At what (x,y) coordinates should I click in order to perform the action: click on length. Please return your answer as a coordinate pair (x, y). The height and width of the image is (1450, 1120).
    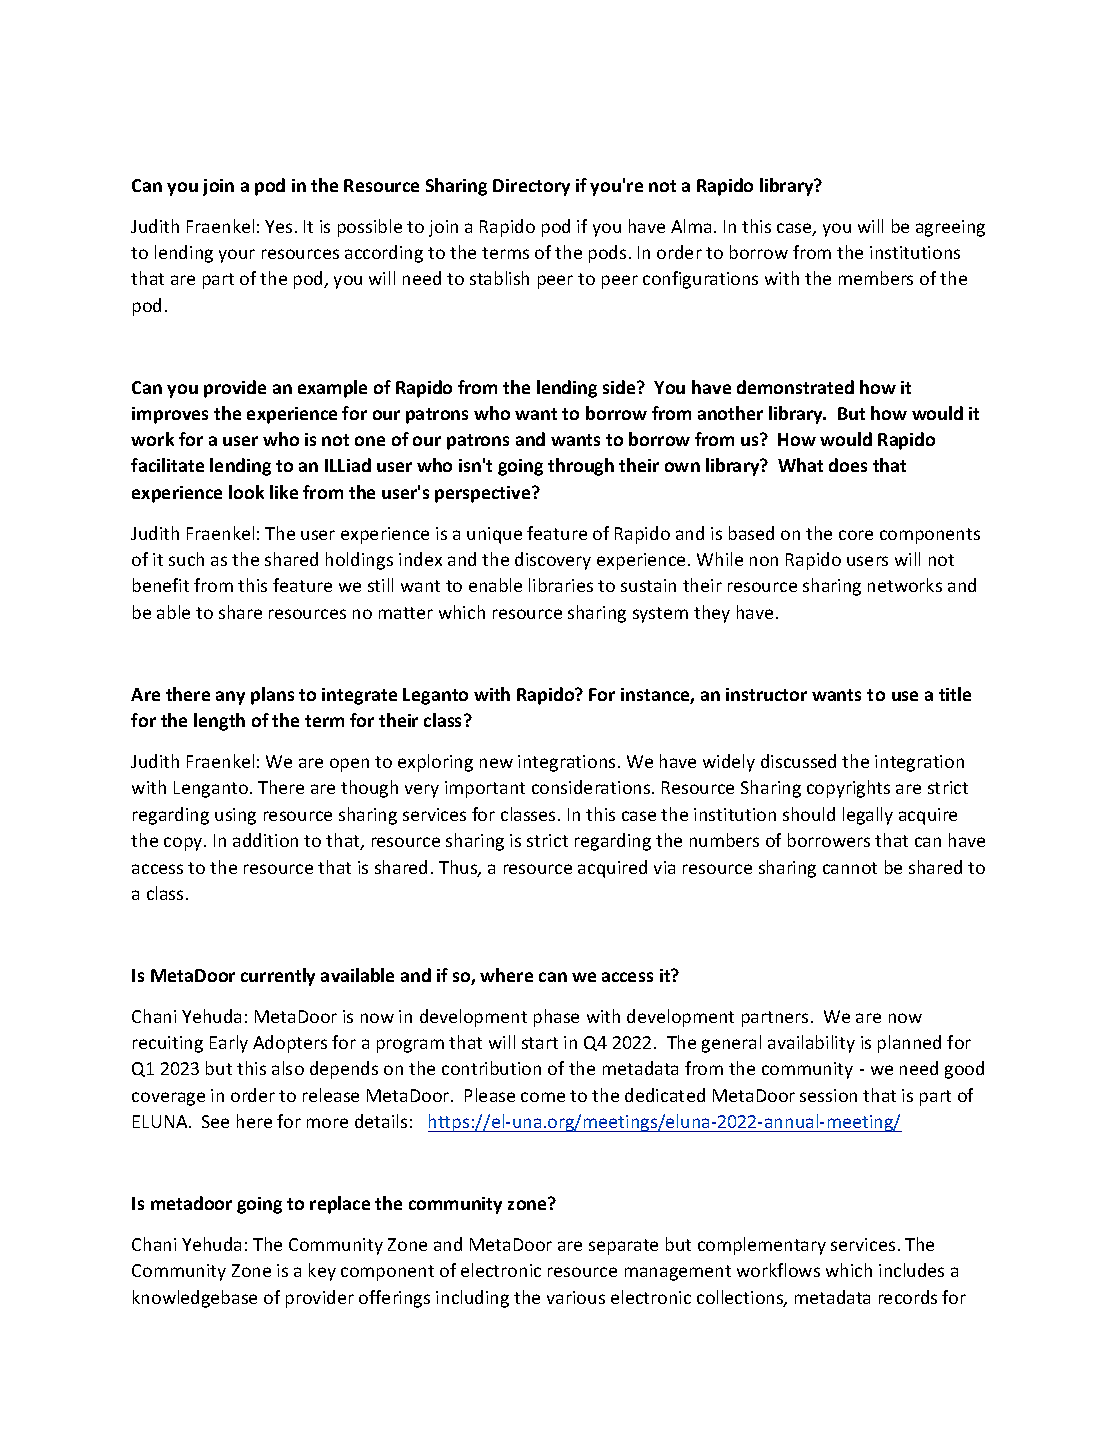
    Looking at the image, I should click on (219, 722).
